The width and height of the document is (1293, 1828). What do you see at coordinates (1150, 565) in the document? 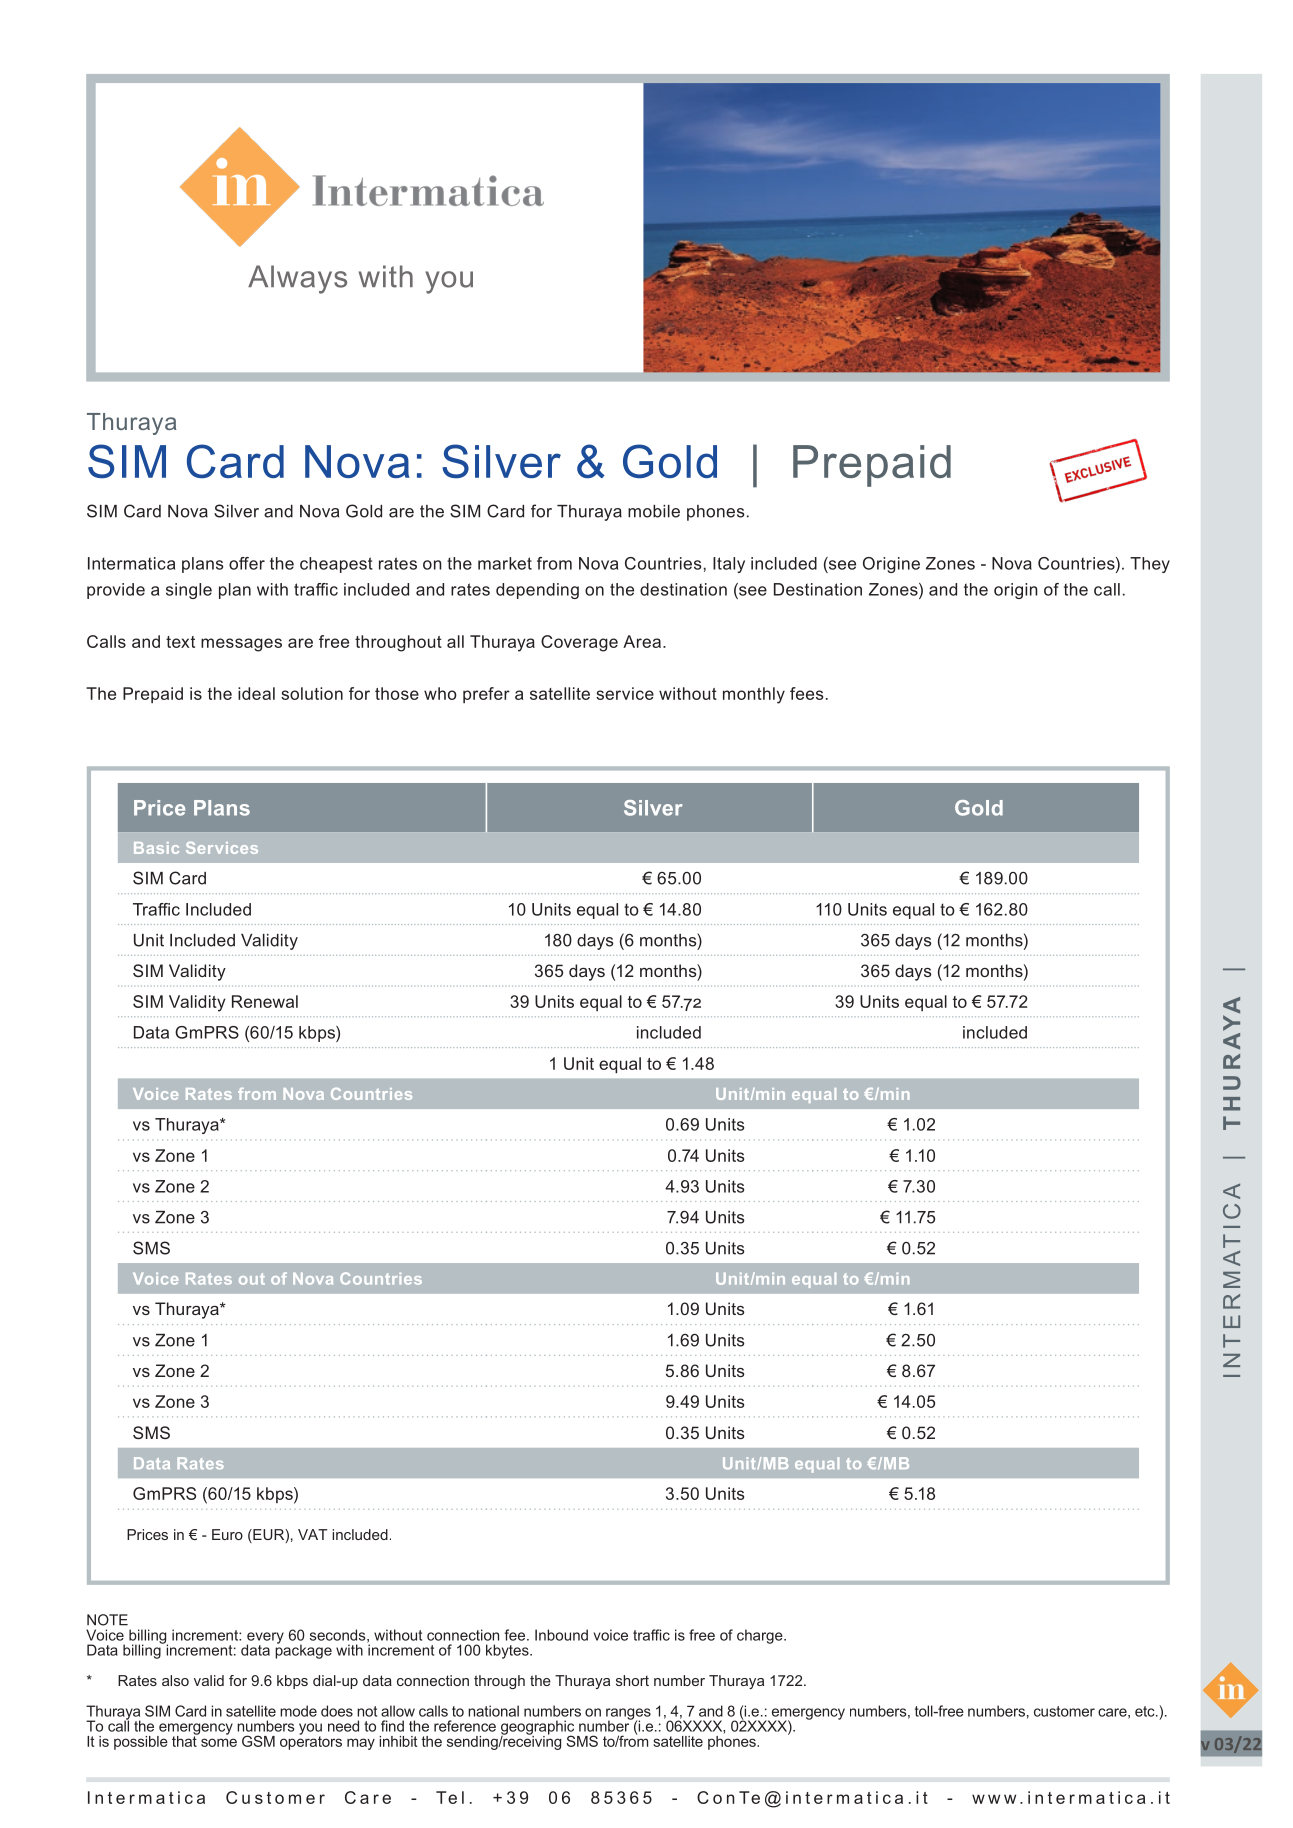
I see `They` at bounding box center [1150, 565].
